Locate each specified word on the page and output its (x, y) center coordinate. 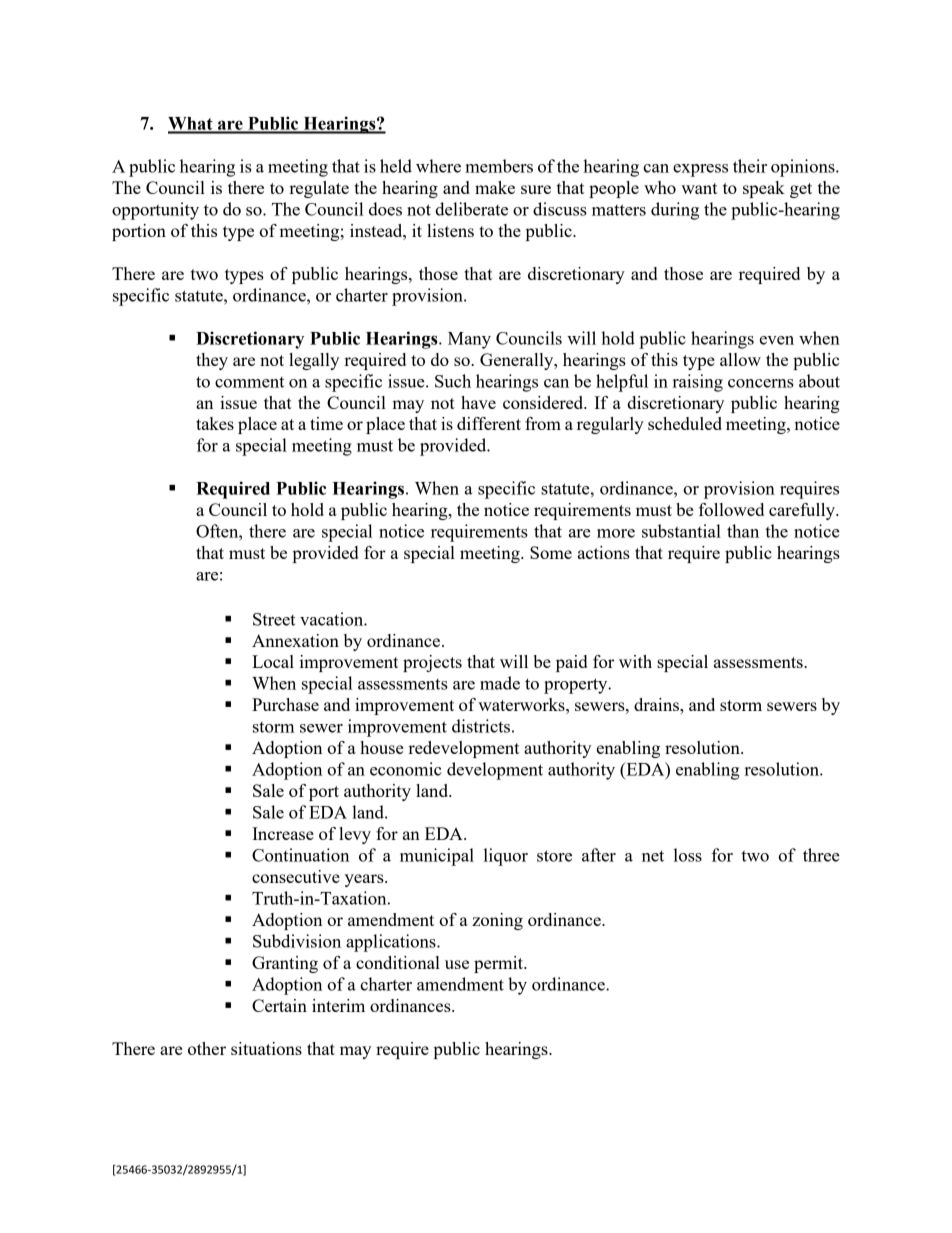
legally (314, 361)
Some (551, 552)
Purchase (285, 704)
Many (469, 340)
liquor (506, 857)
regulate (319, 189)
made (500, 683)
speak (764, 189)
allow (740, 359)
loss (688, 855)
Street (274, 619)
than (743, 531)
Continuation (300, 855)
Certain (279, 1005)
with (635, 661)
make (495, 187)
